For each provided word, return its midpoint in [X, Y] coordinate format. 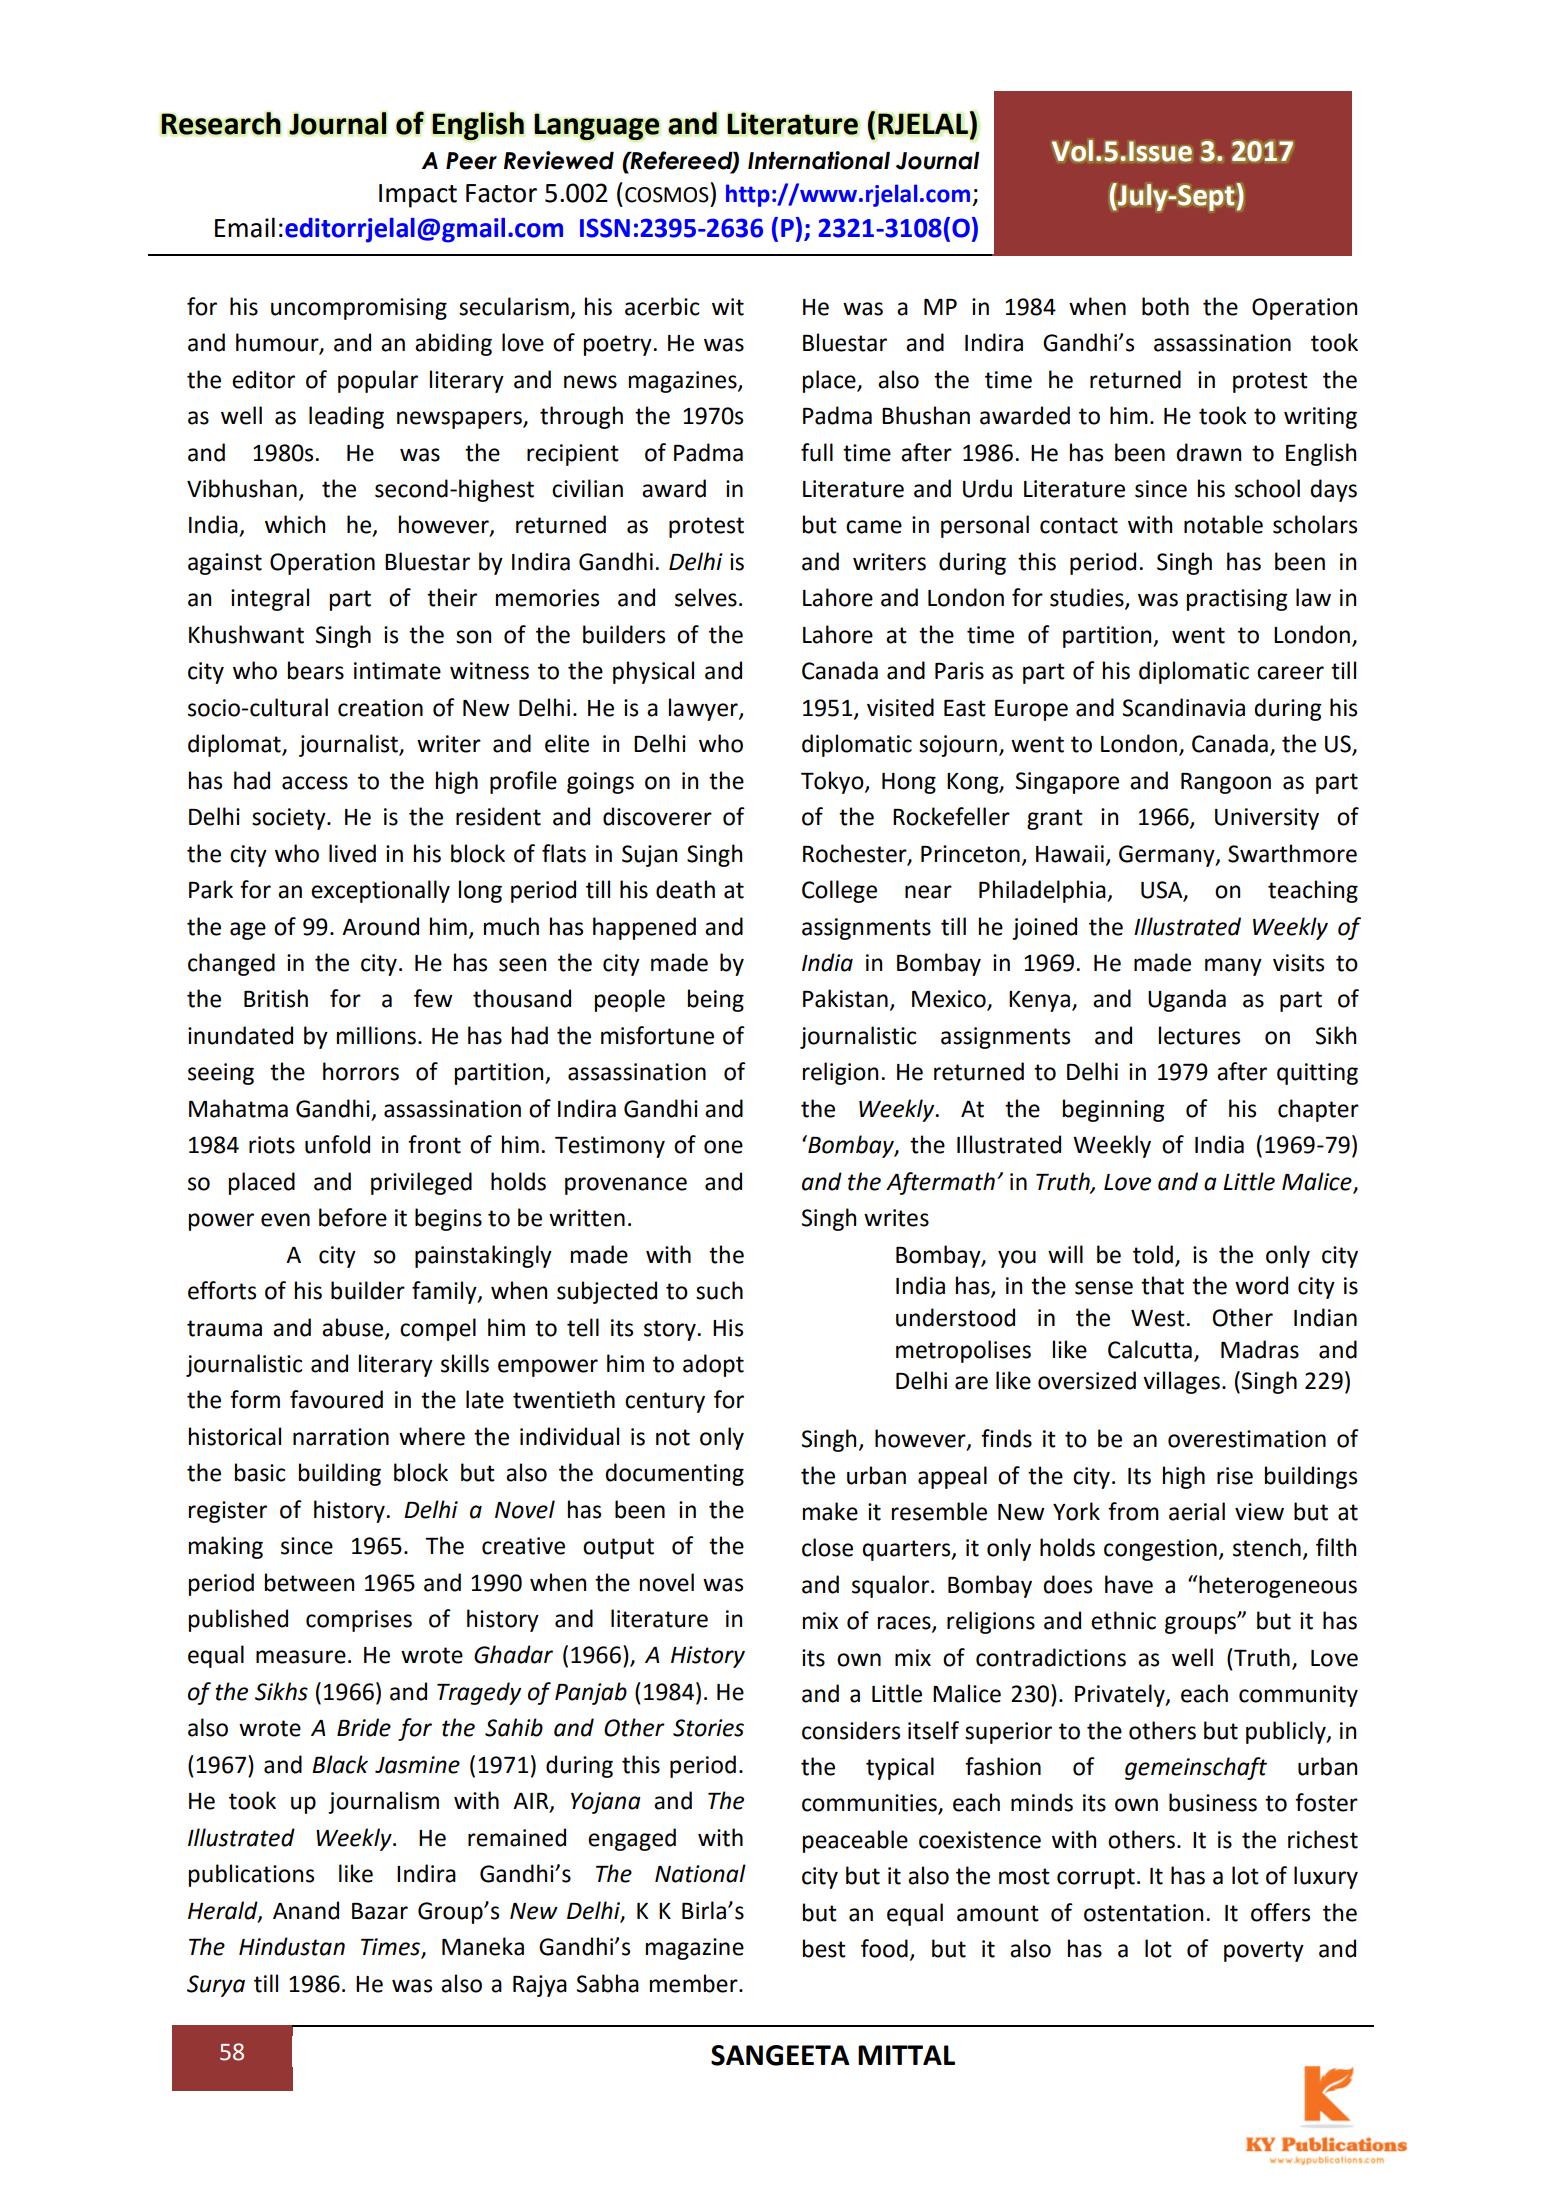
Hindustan [292, 1946]
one [723, 1147]
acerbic [662, 306]
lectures [1199, 1035]
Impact [418, 196]
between [309, 1582]
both [1165, 306]
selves [706, 597]
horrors [361, 1071]
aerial [1197, 1511]
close [827, 1547]
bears [316, 670]
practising [1237, 600]
